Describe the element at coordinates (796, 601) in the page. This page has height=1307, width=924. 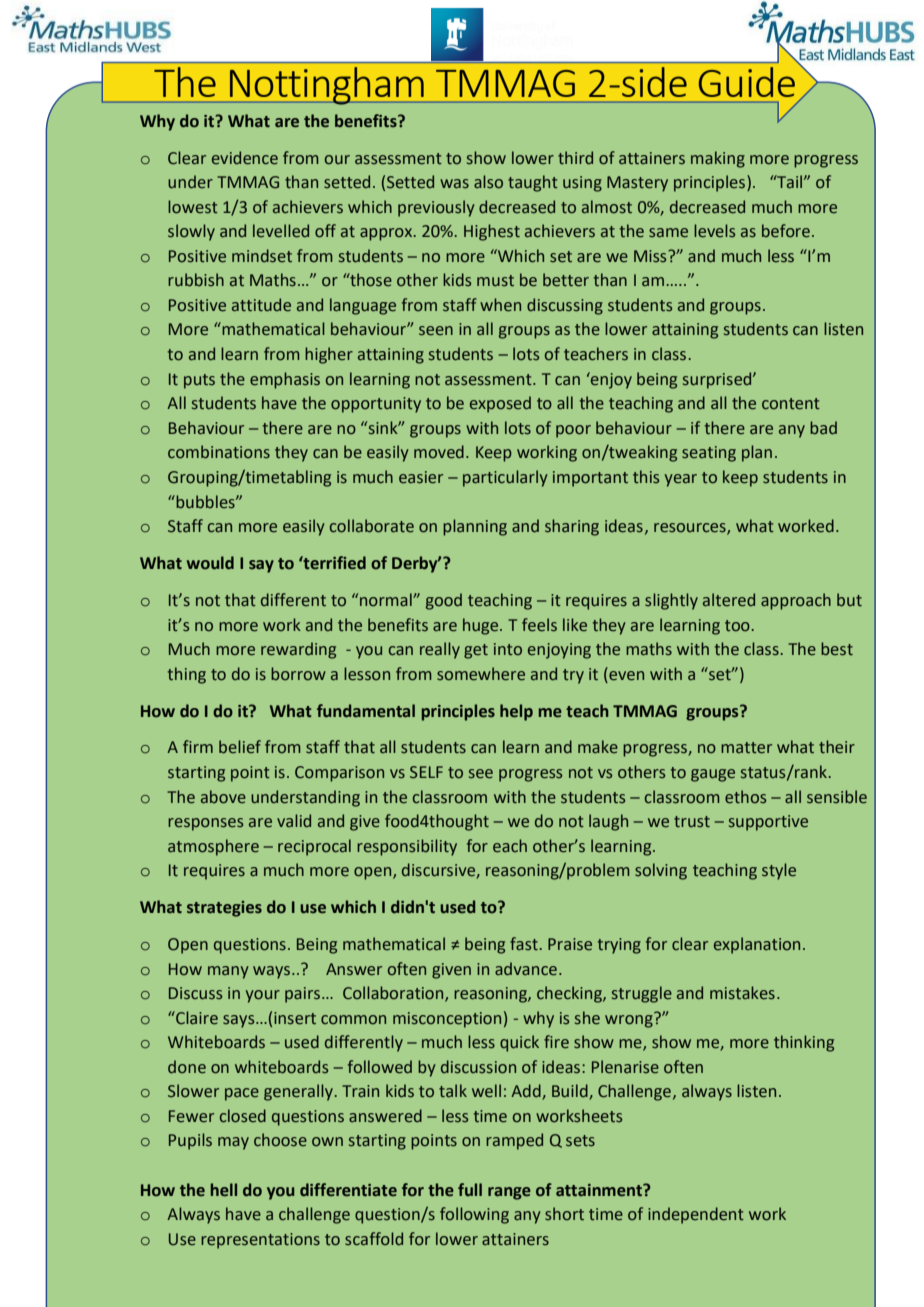
I see `approach` at that location.
